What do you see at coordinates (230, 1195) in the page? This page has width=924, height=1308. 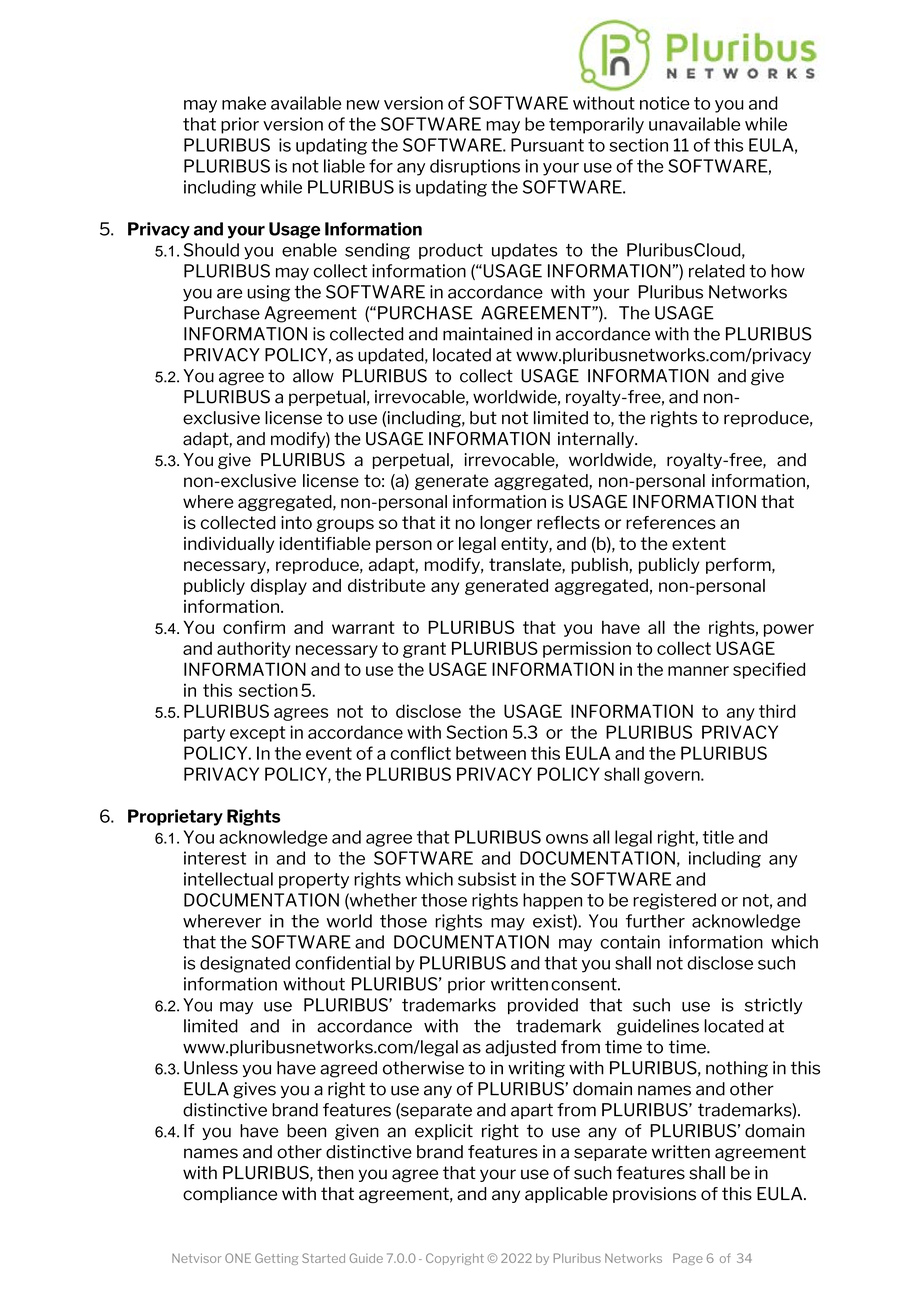 I see `compliance` at bounding box center [230, 1195].
